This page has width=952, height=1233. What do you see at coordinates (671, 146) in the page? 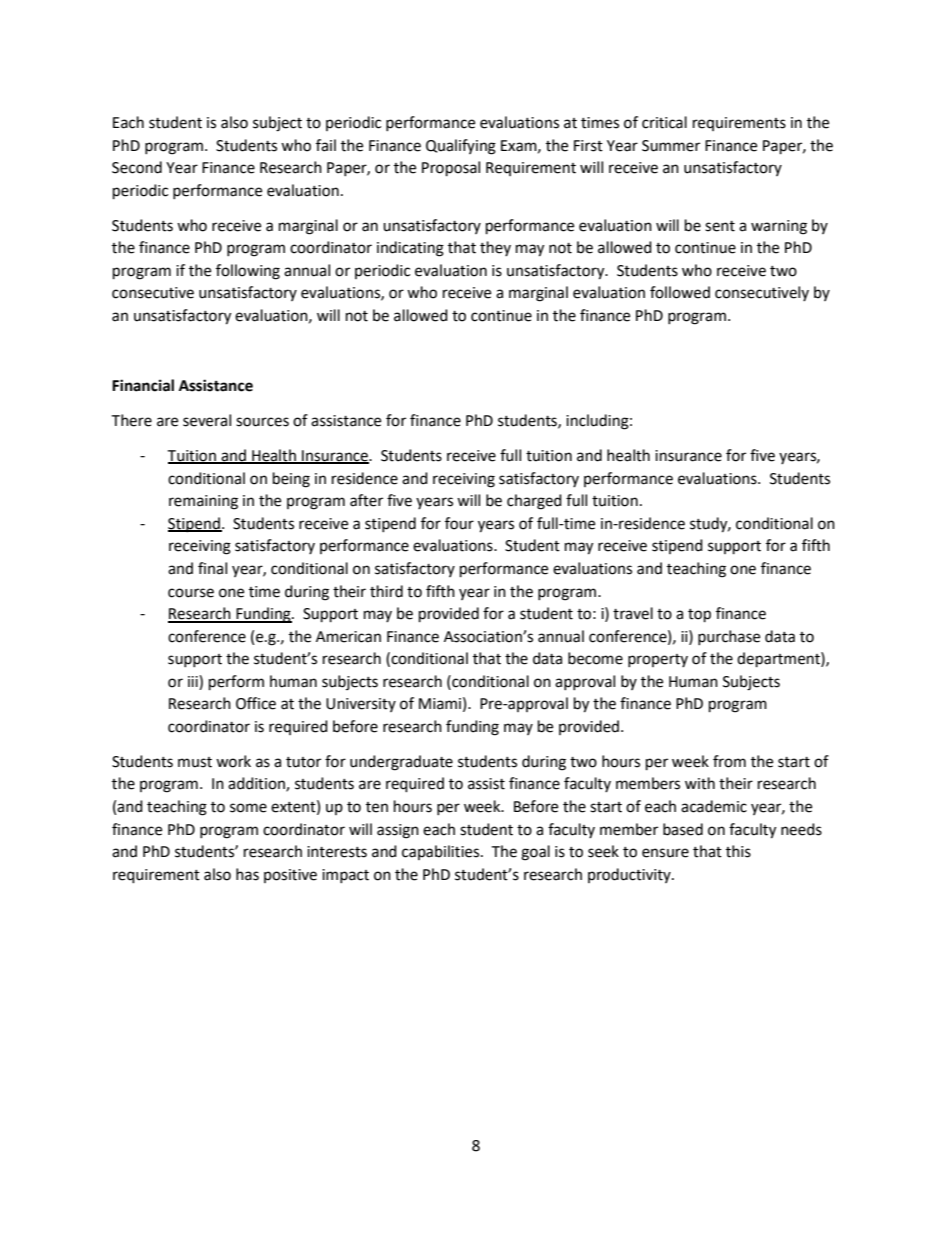
I see `Summer` at bounding box center [671, 146].
